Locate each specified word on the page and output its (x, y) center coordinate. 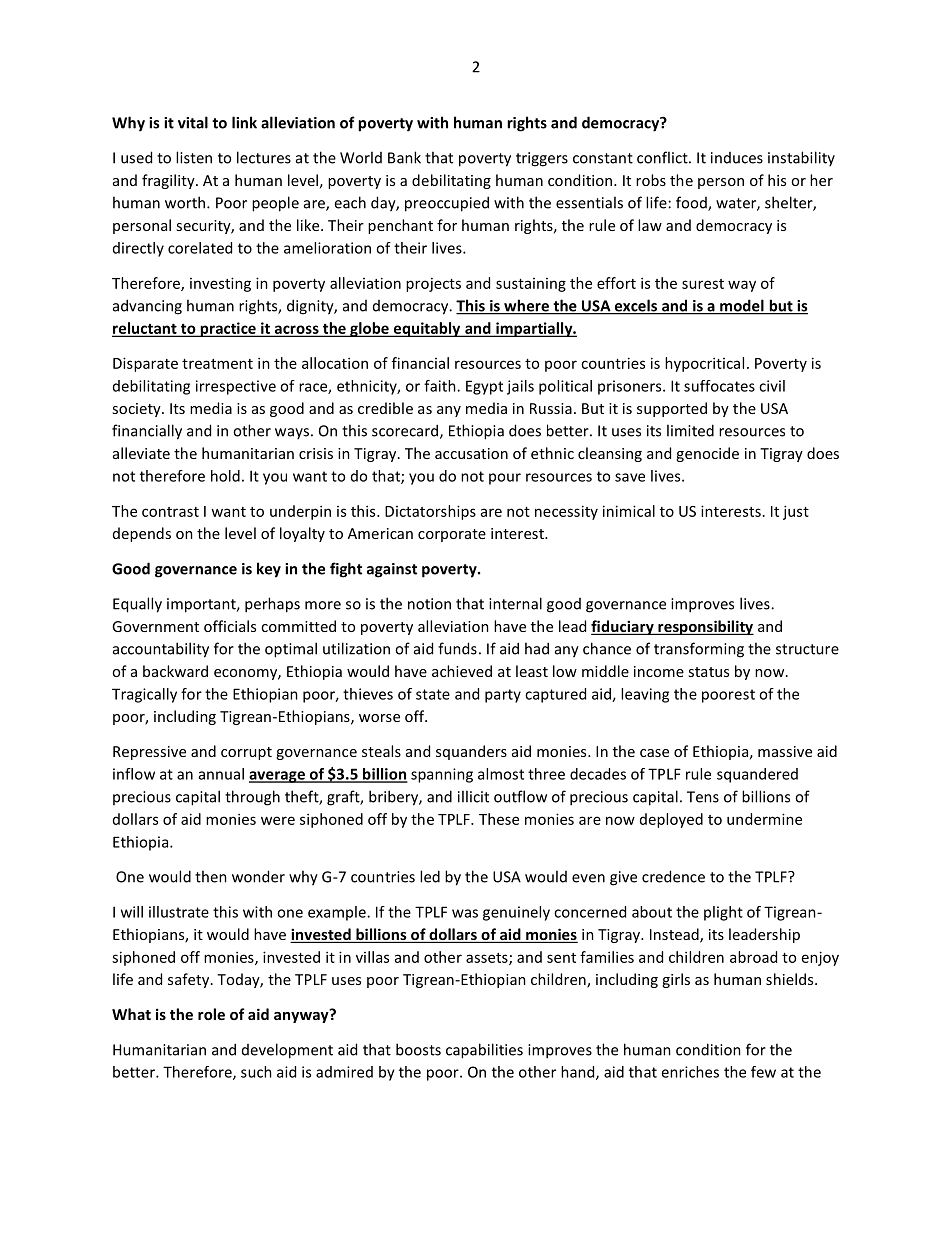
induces (737, 158)
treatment (217, 364)
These (499, 819)
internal (515, 603)
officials (230, 626)
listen (194, 157)
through (252, 798)
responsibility (705, 627)
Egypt (484, 387)
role (211, 1014)
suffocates (719, 386)
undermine (764, 819)
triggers (542, 159)
